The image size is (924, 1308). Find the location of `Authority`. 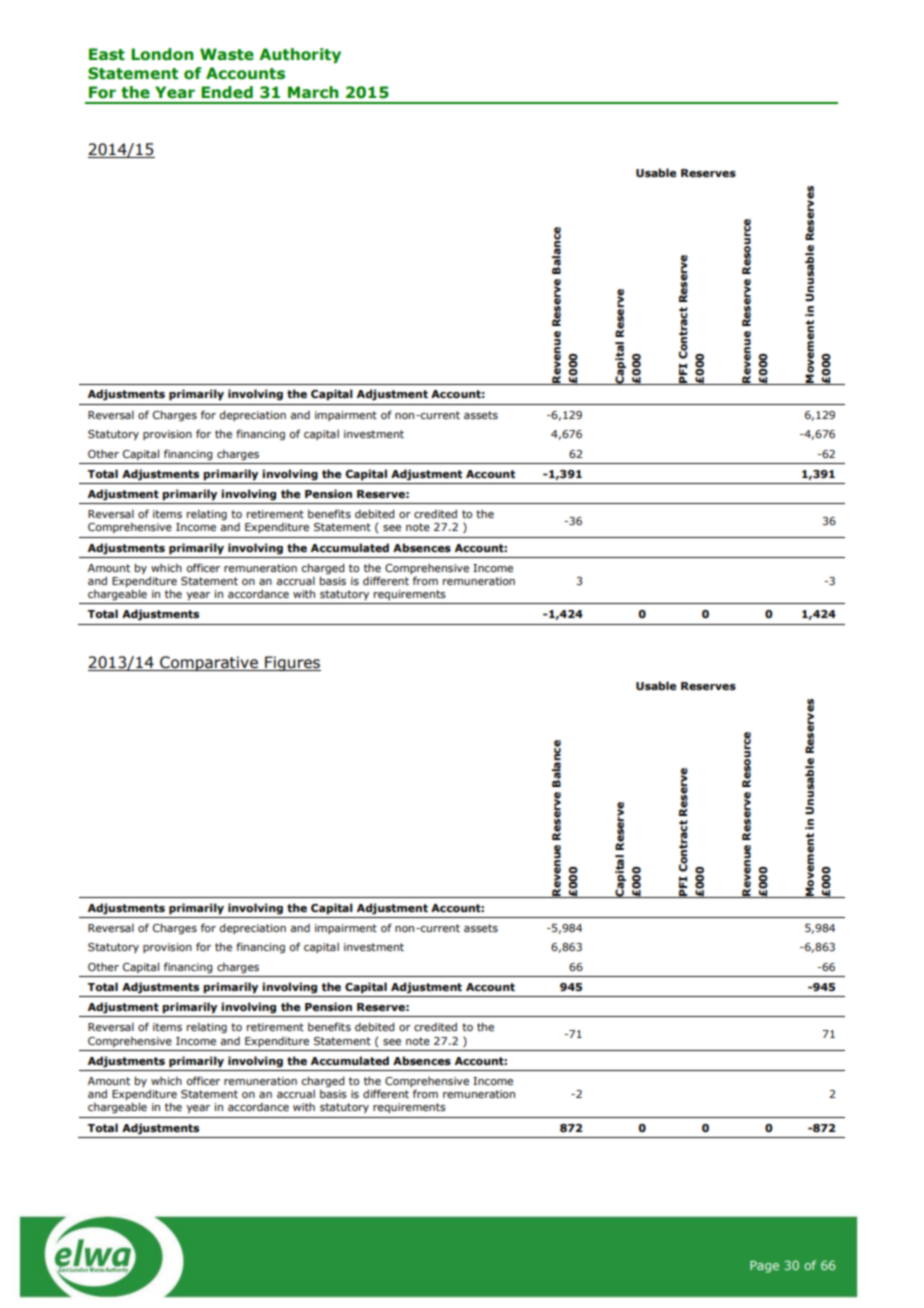

Authority is located at coordinates (300, 55).
